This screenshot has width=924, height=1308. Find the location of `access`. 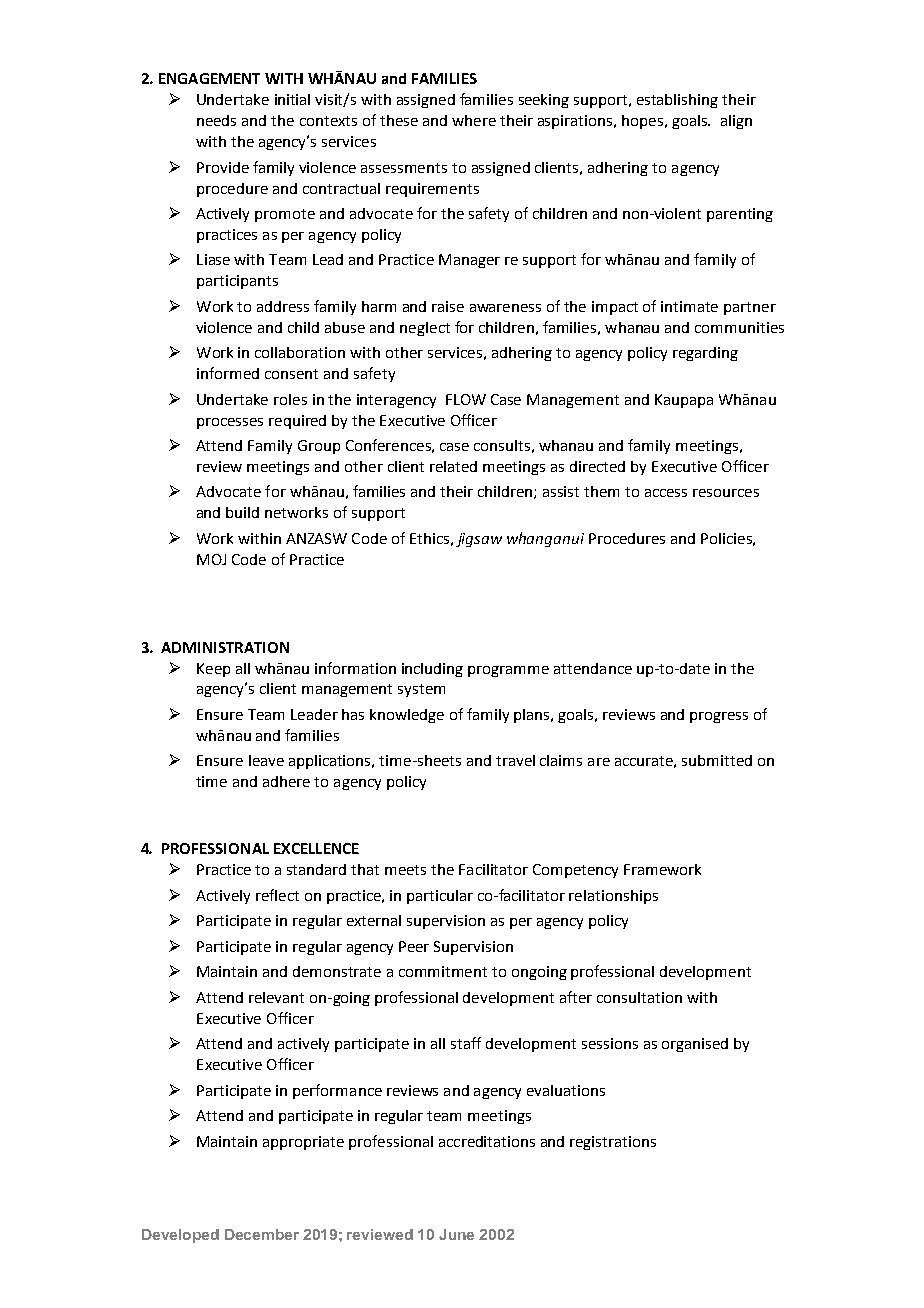

access is located at coordinates (666, 493).
